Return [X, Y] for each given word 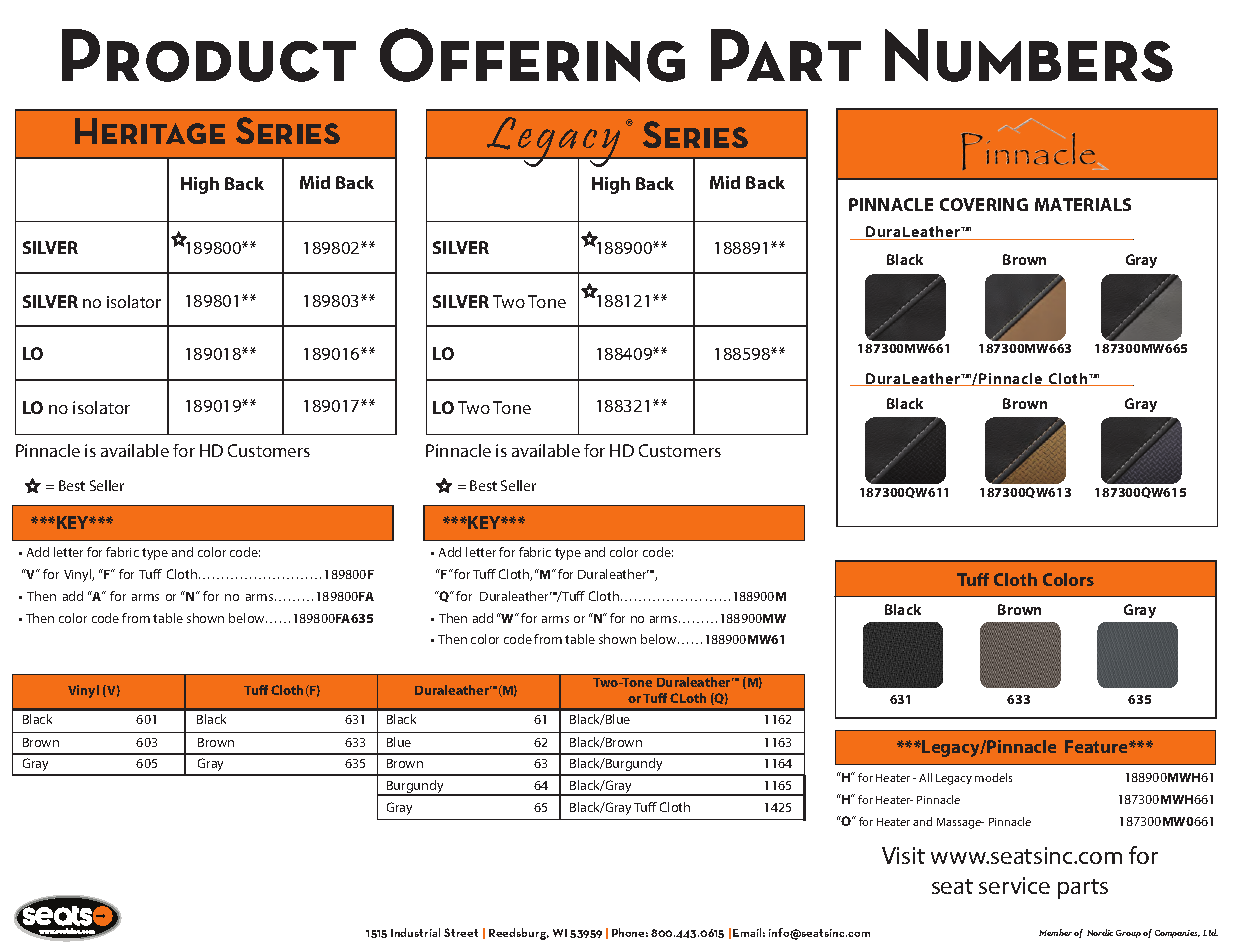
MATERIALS [1083, 204]
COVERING [984, 204]
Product [209, 55]
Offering [532, 55]
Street [461, 932]
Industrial [415, 932]
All [925, 777]
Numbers [1029, 55]
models [993, 777]
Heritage [150, 131]
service [1014, 885]
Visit [903, 855]
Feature [1097, 746]
